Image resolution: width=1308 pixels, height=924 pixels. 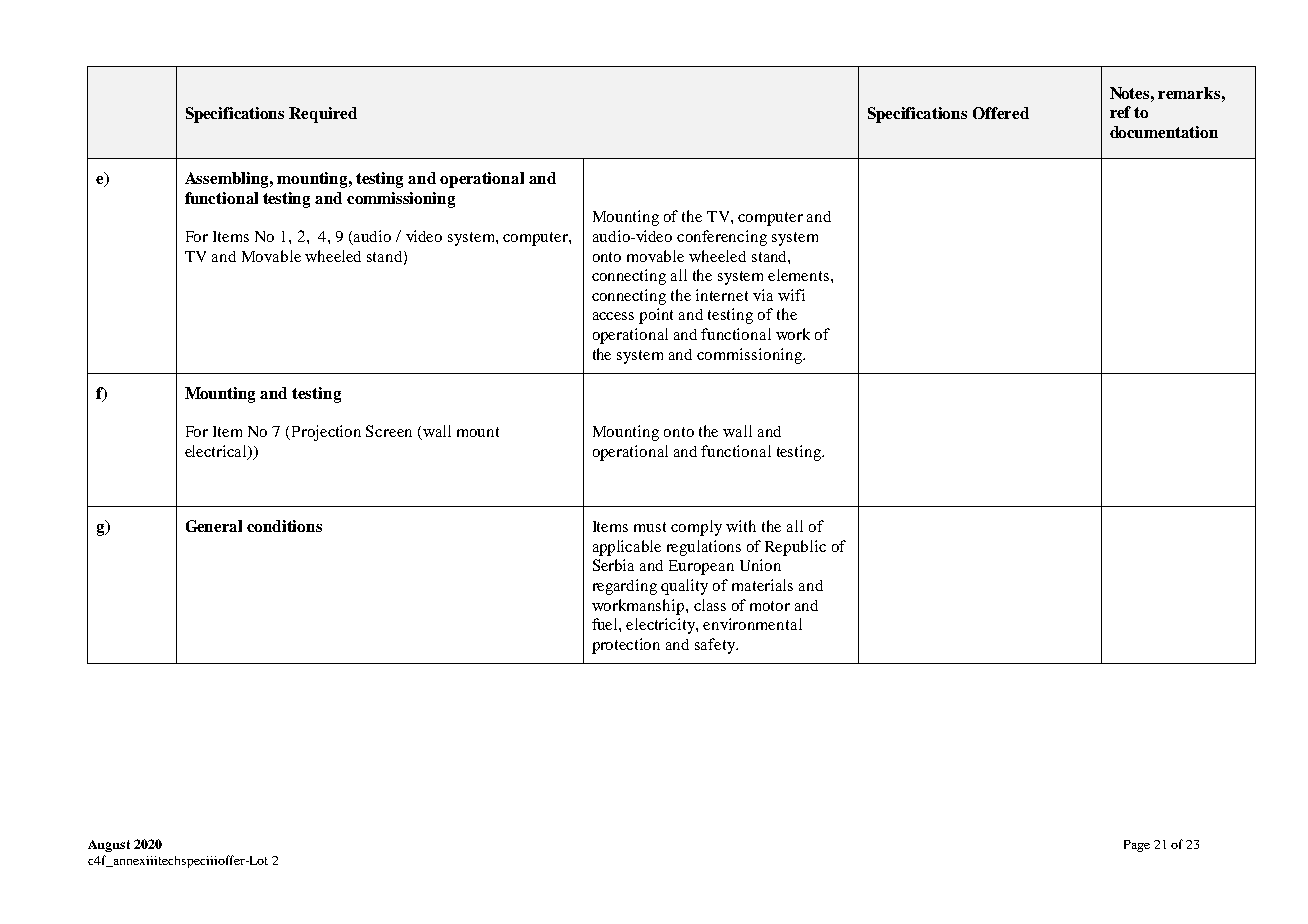 What do you see at coordinates (650, 527) in the screenshot?
I see `must` at bounding box center [650, 527].
